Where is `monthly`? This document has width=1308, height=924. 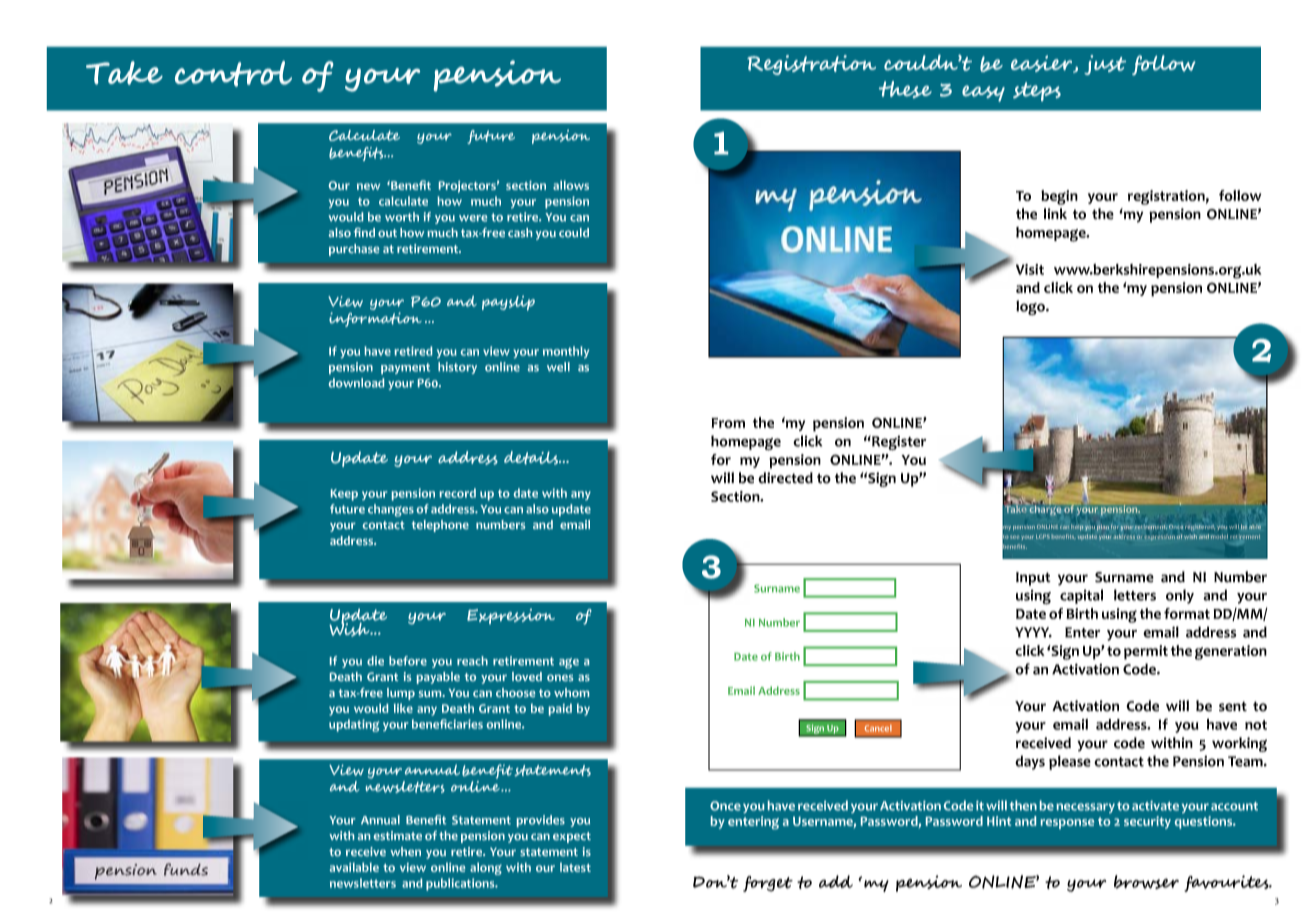
monthly is located at coordinates (566, 352).
